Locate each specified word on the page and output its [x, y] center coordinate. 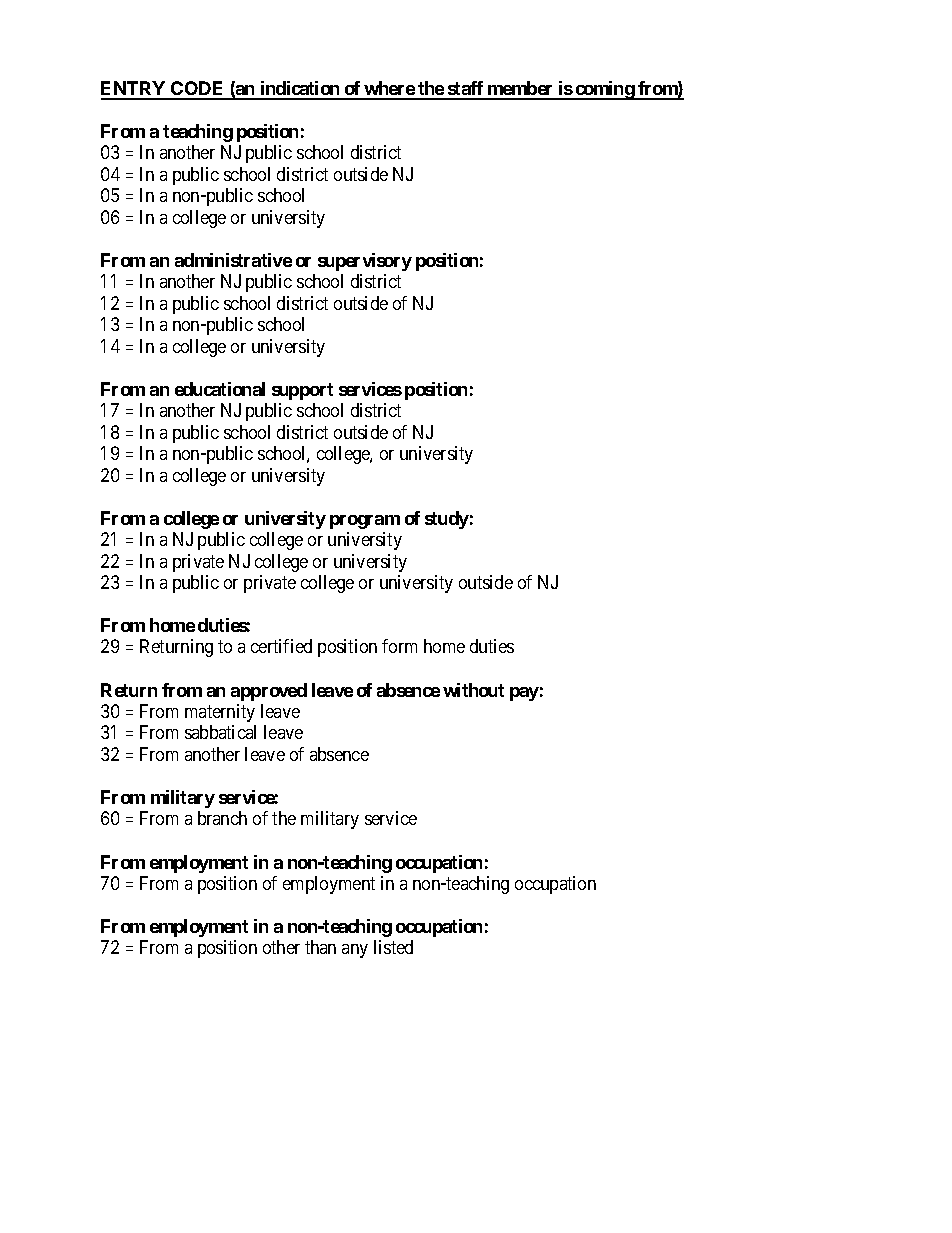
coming [604, 90]
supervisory [365, 262]
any [355, 951]
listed [393, 947]
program [365, 522]
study [447, 520]
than [320, 947]
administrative [233, 260]
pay [524, 694]
